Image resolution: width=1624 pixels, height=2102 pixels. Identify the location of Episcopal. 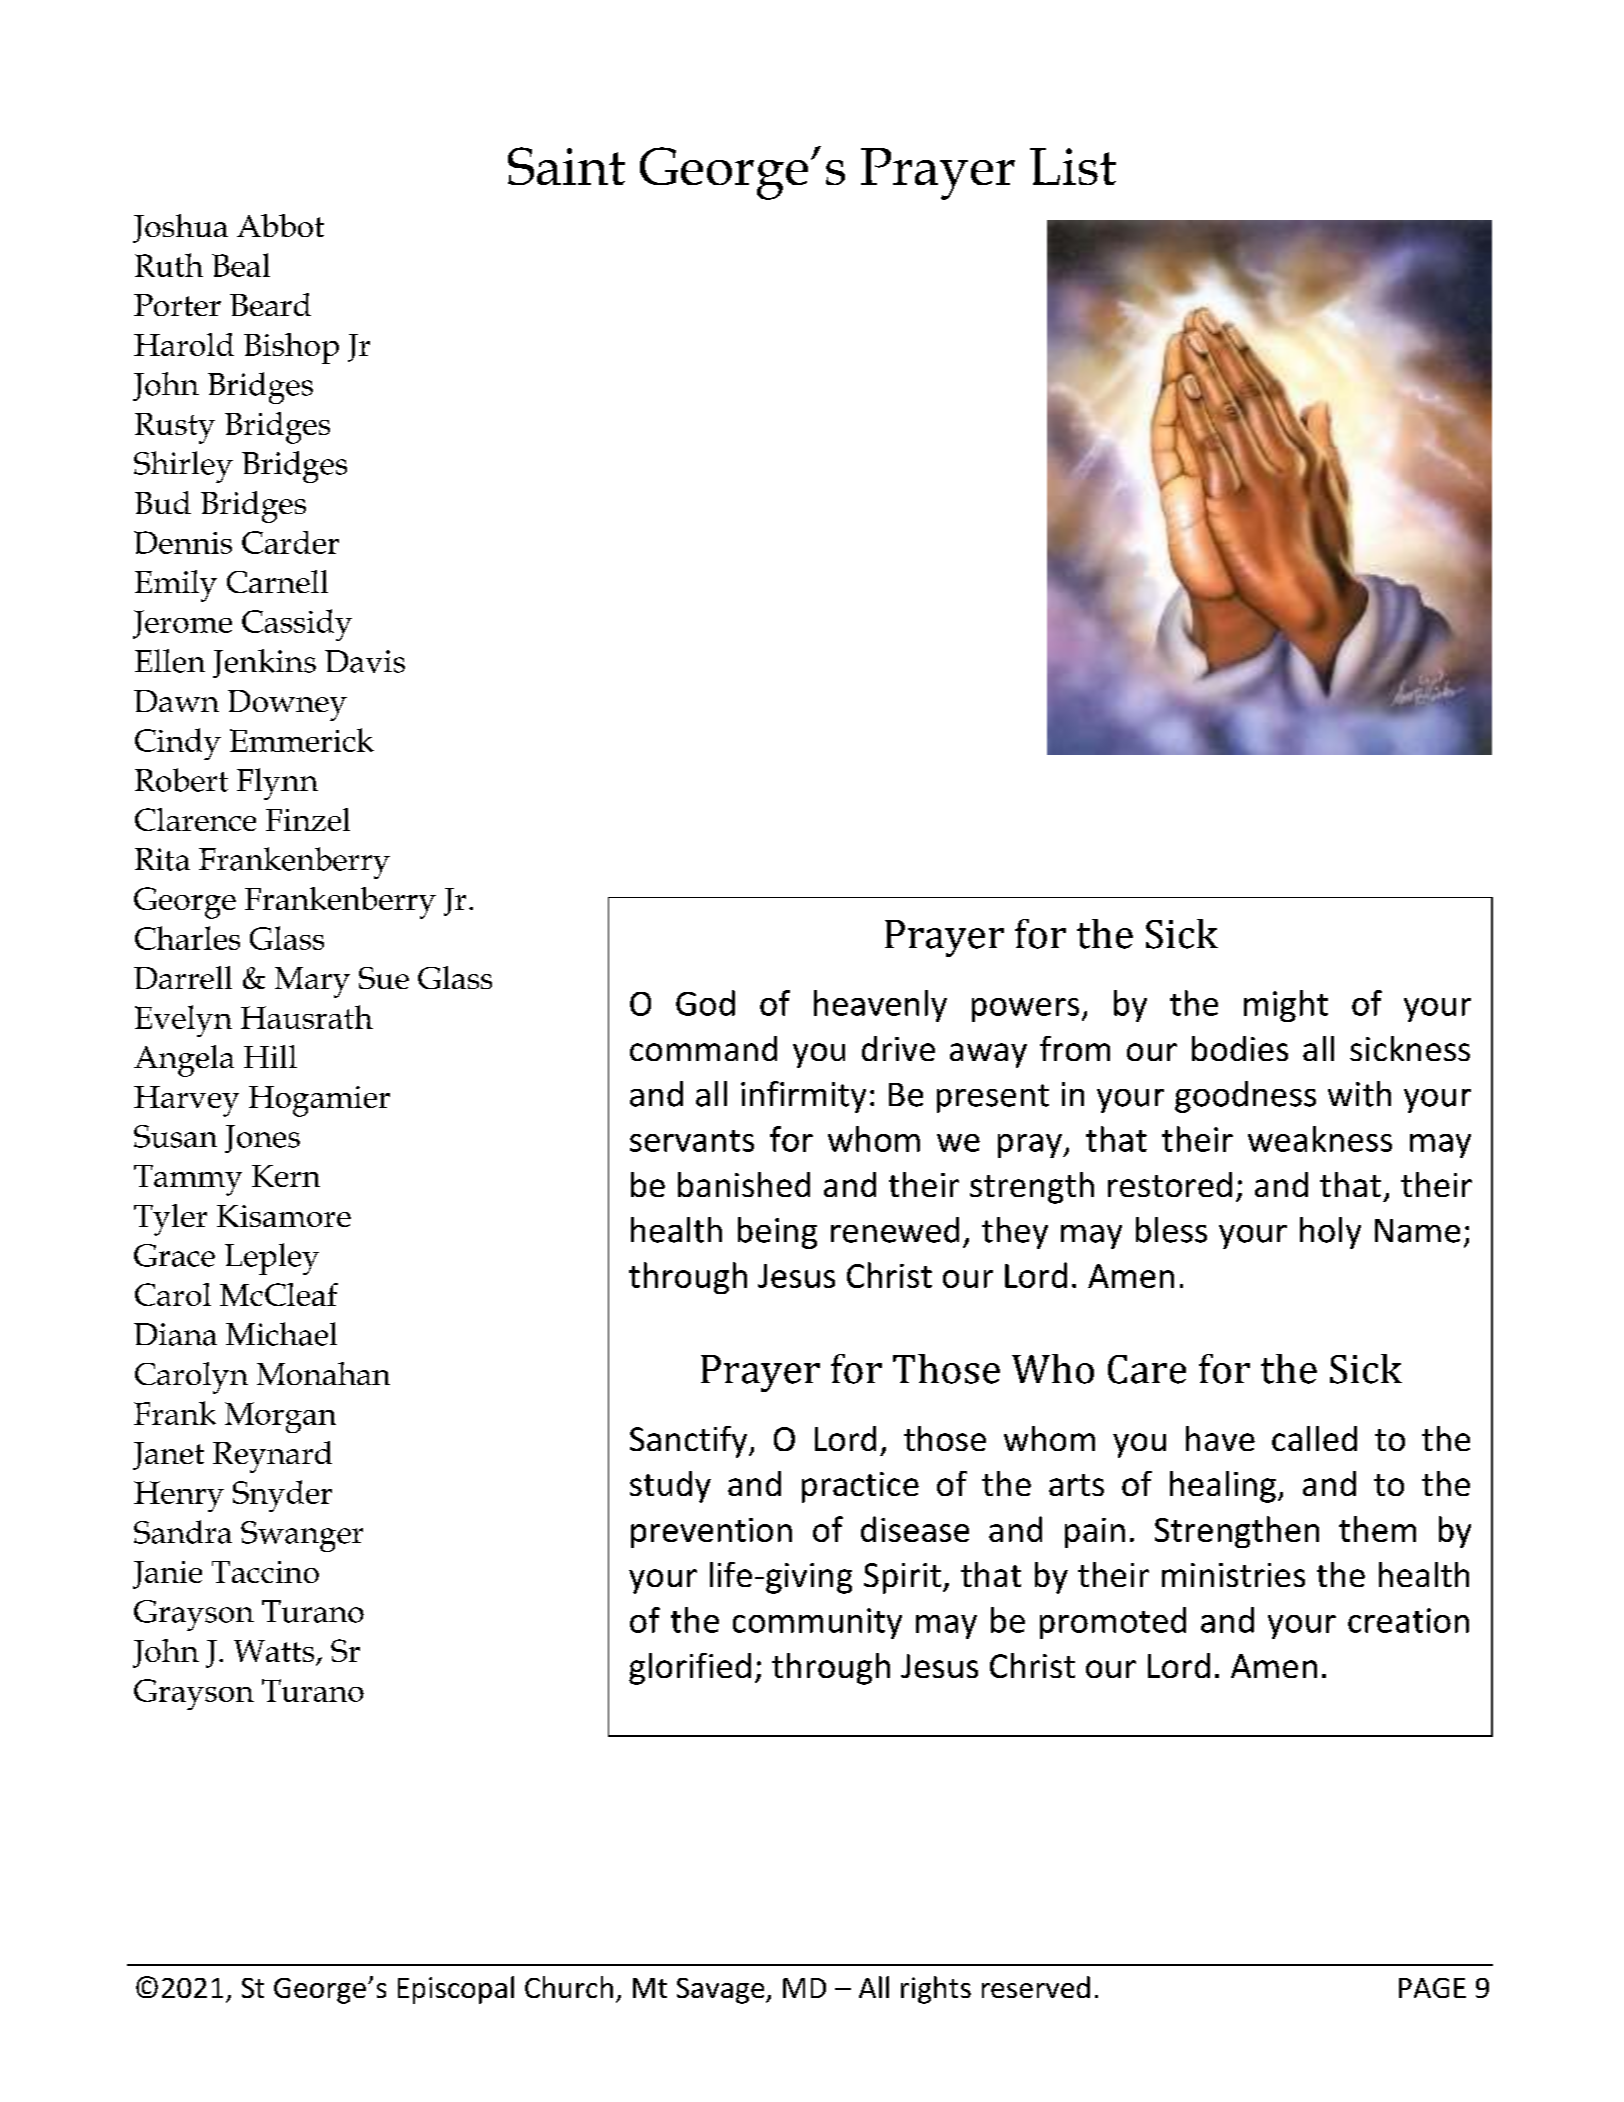
(456, 1990).
